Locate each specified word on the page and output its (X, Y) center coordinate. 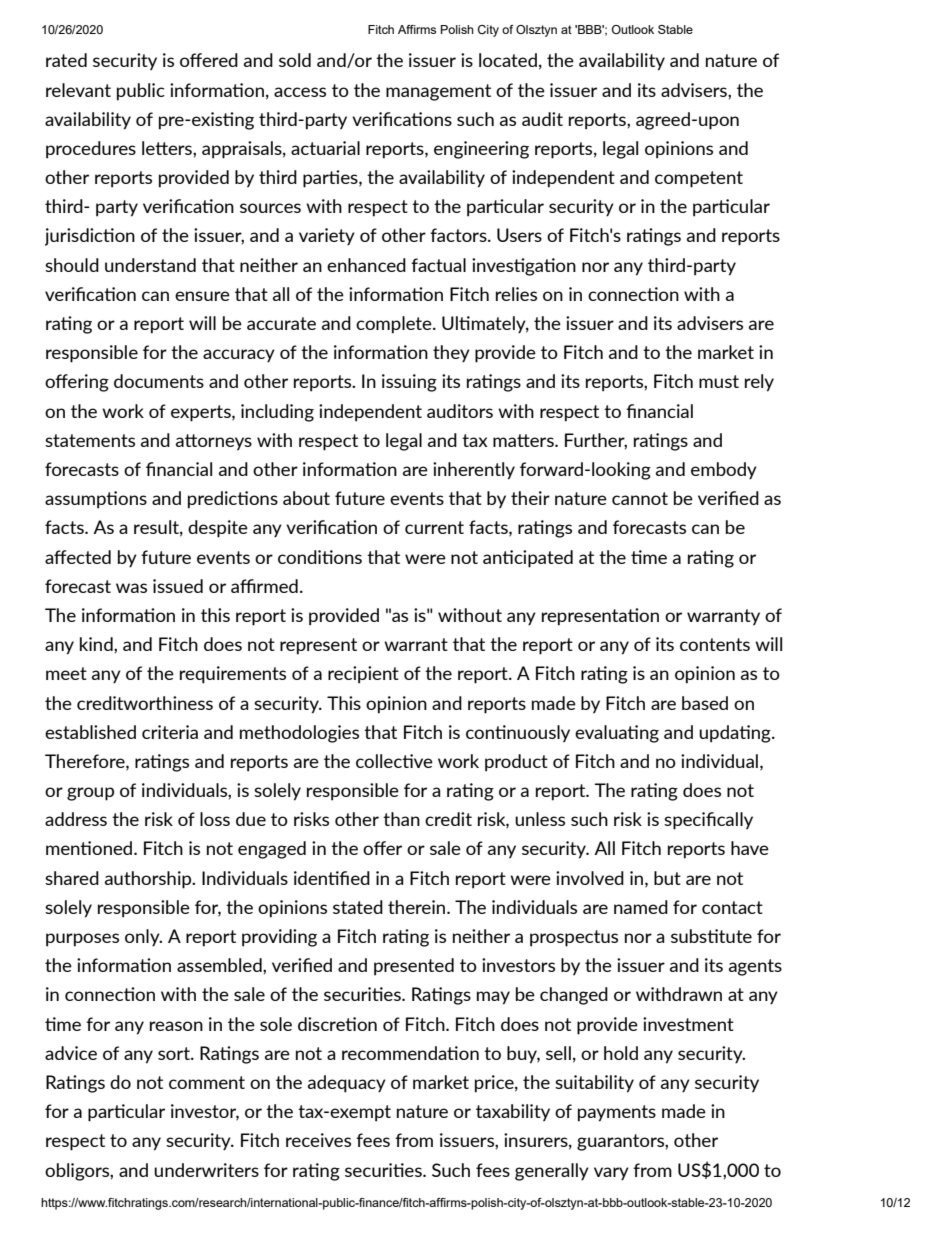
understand (150, 265)
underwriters (206, 1170)
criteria (170, 732)
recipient (363, 675)
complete (395, 325)
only (143, 938)
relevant (78, 90)
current (434, 527)
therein (418, 907)
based (705, 703)
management (438, 92)
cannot (640, 498)
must (719, 381)
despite (218, 529)
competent (699, 179)
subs (690, 936)
